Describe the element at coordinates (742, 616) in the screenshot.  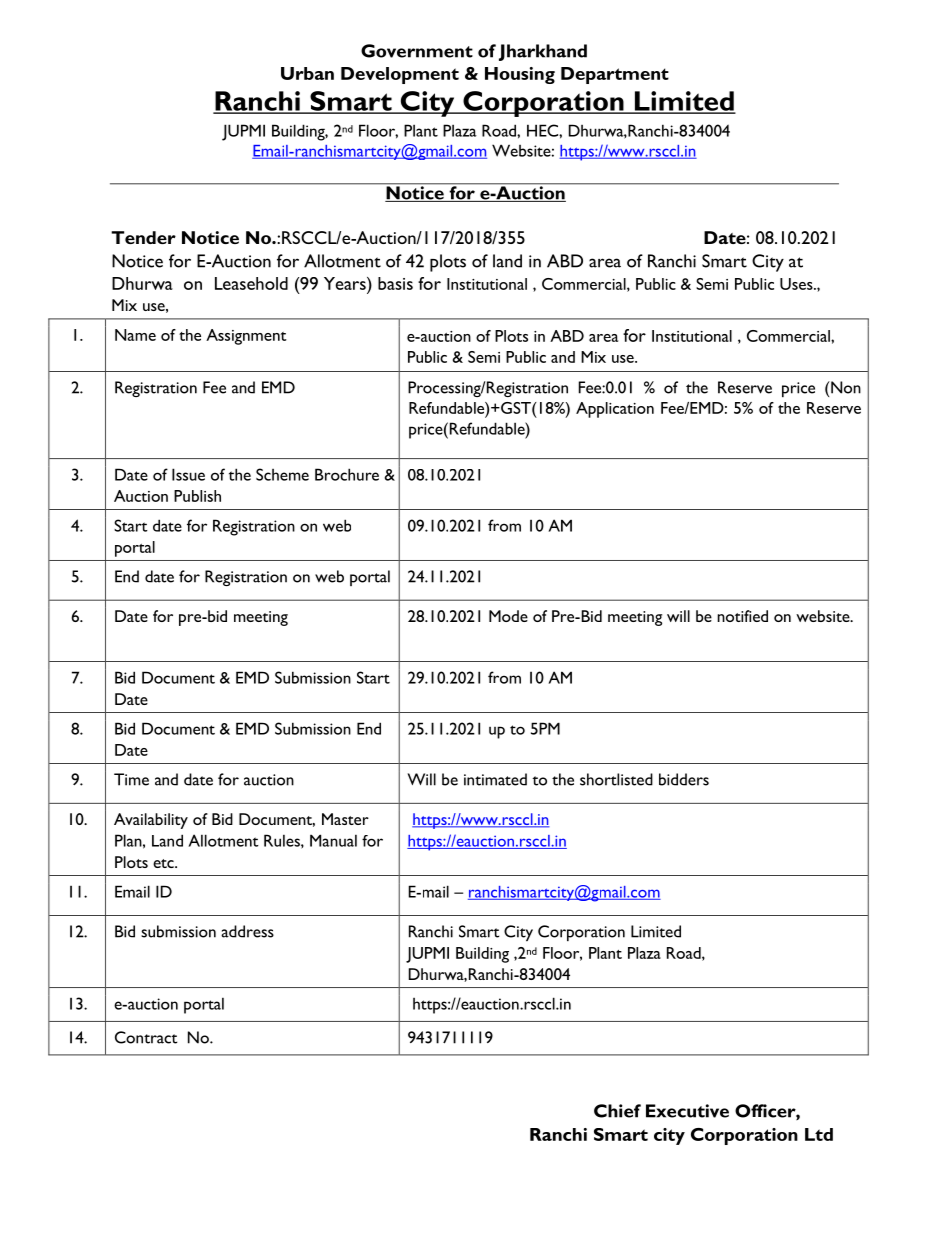
I see `notified` at that location.
